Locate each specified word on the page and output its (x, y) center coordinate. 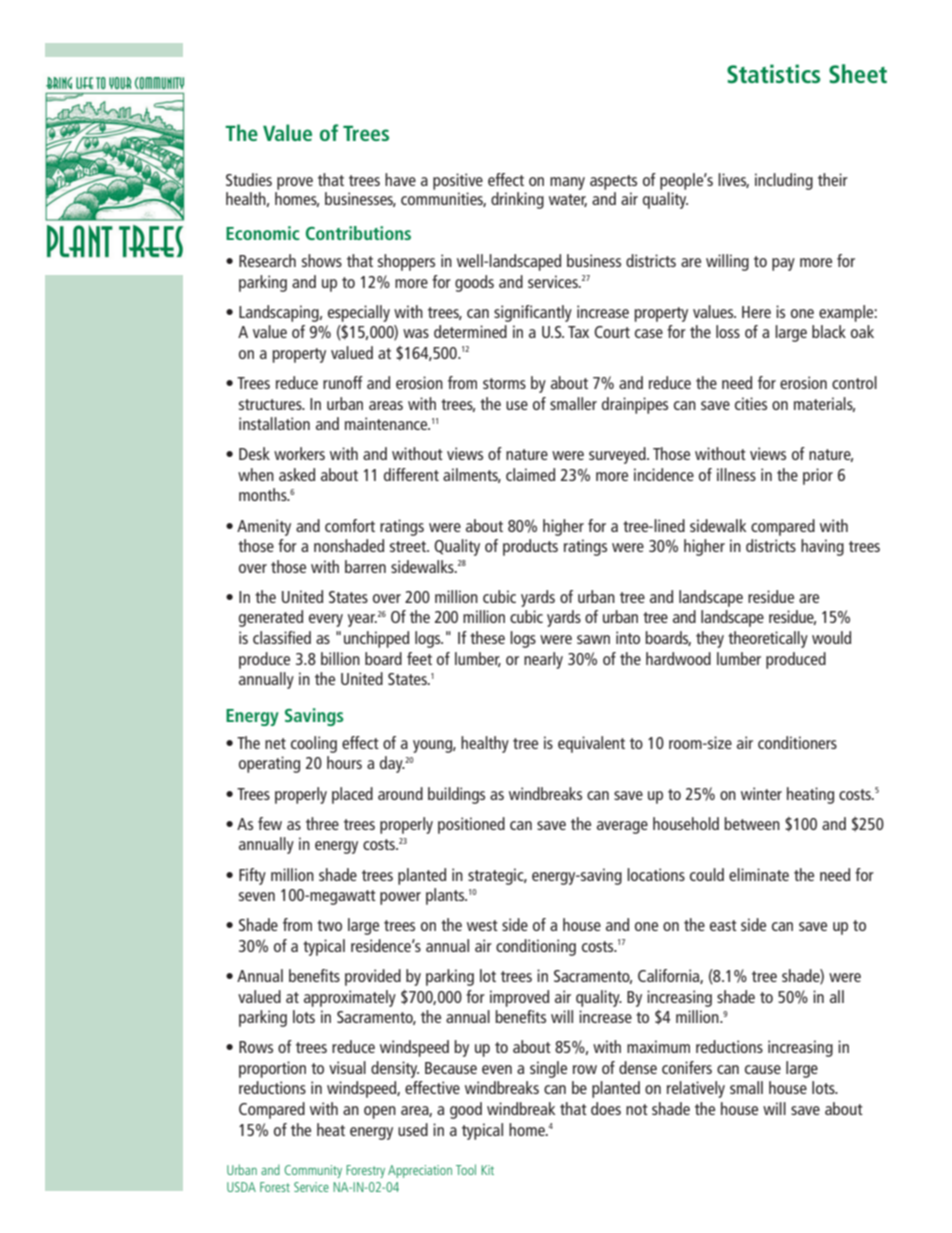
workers (299, 453)
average (622, 827)
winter (761, 793)
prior (818, 476)
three (322, 823)
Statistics (774, 74)
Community (313, 1171)
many (567, 183)
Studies (249, 179)
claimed (530, 474)
